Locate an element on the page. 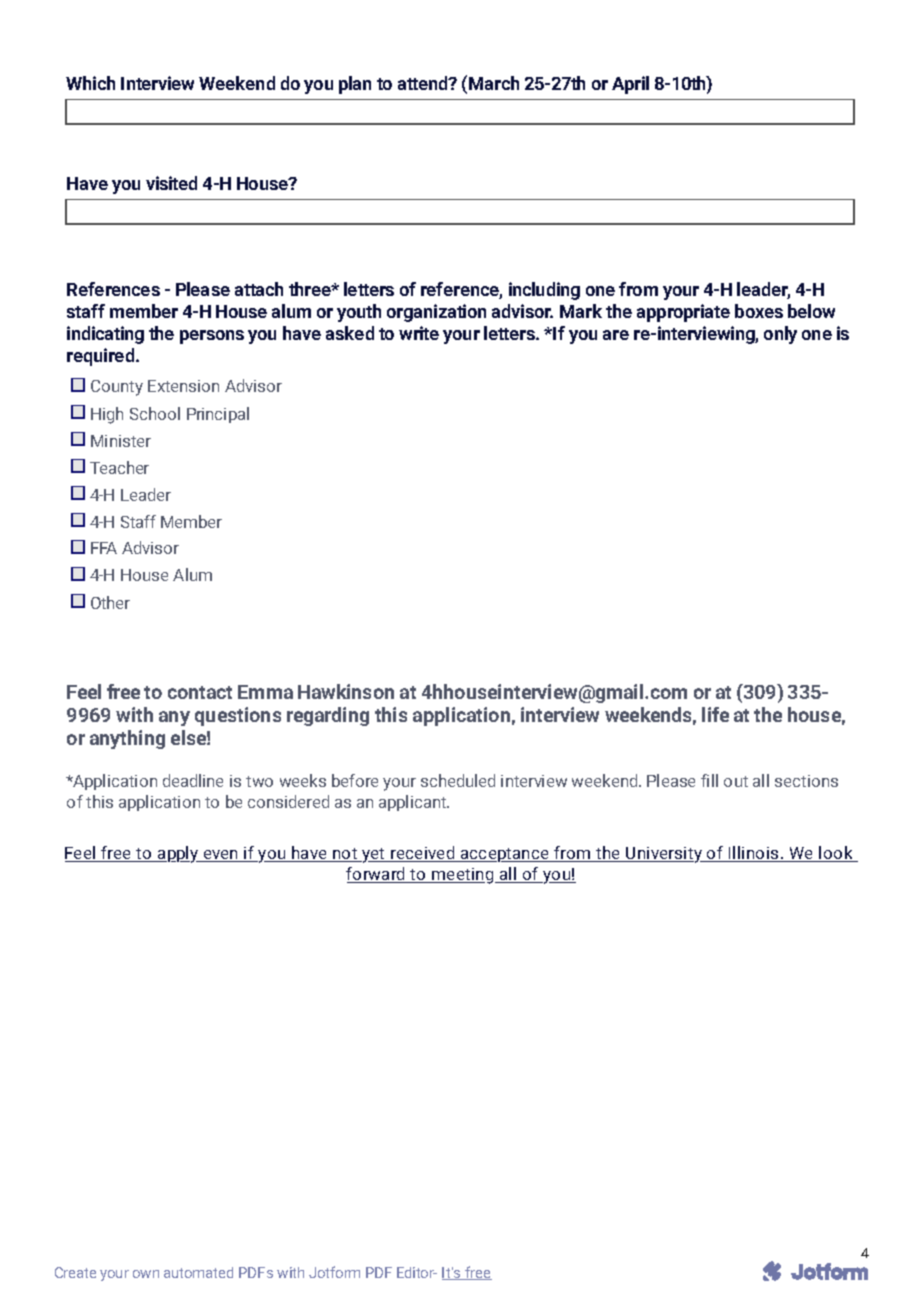 Image resolution: width=924 pixels, height=1308 pixels. April is located at coordinates (630, 85).
